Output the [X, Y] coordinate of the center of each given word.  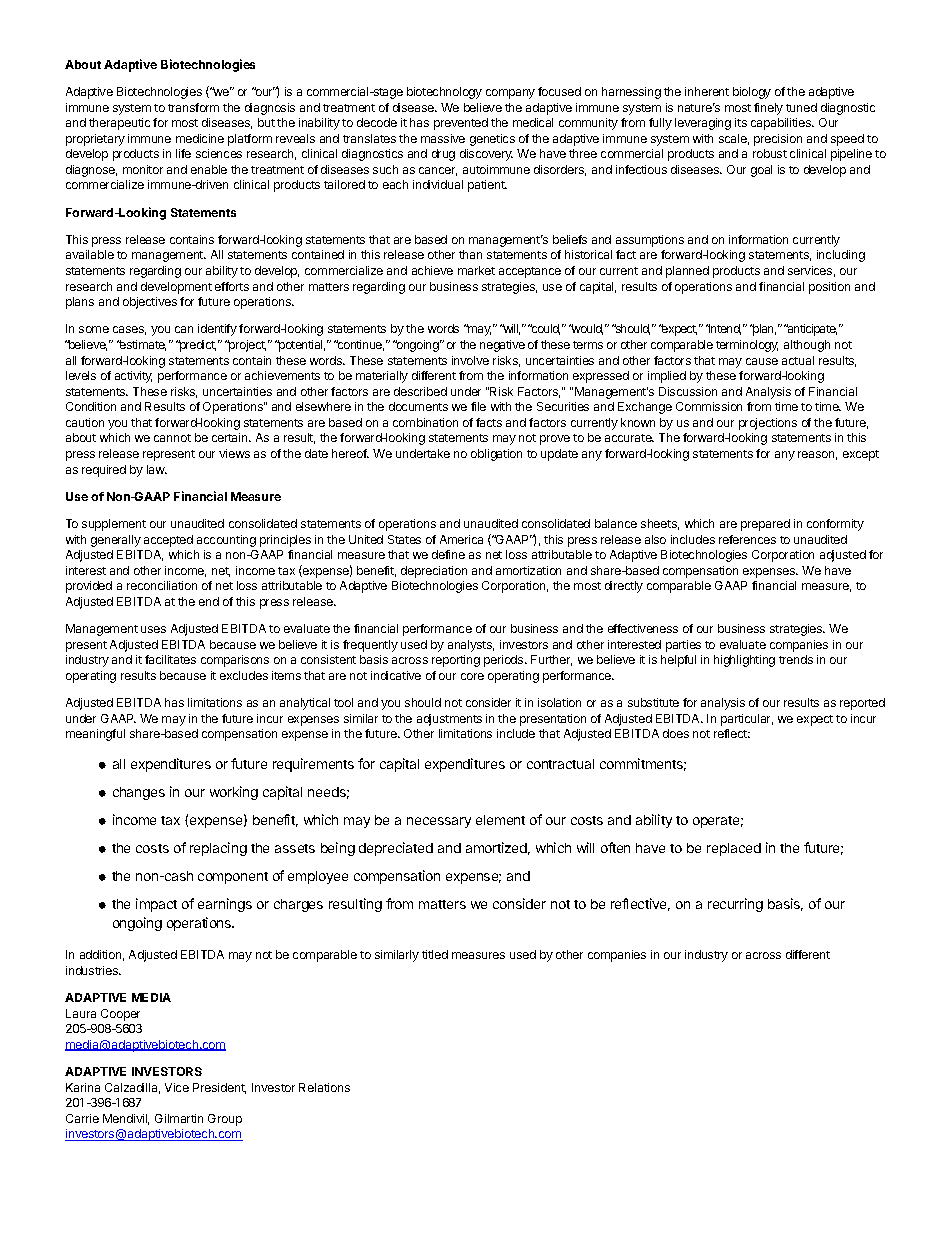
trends [796, 659]
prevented [461, 124]
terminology [747, 346]
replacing [218, 849]
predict [196, 346]
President [219, 1088]
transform [193, 107]
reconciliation [162, 585]
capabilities [782, 124]
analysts [471, 646]
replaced [734, 849]
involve [470, 360]
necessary [439, 822]
